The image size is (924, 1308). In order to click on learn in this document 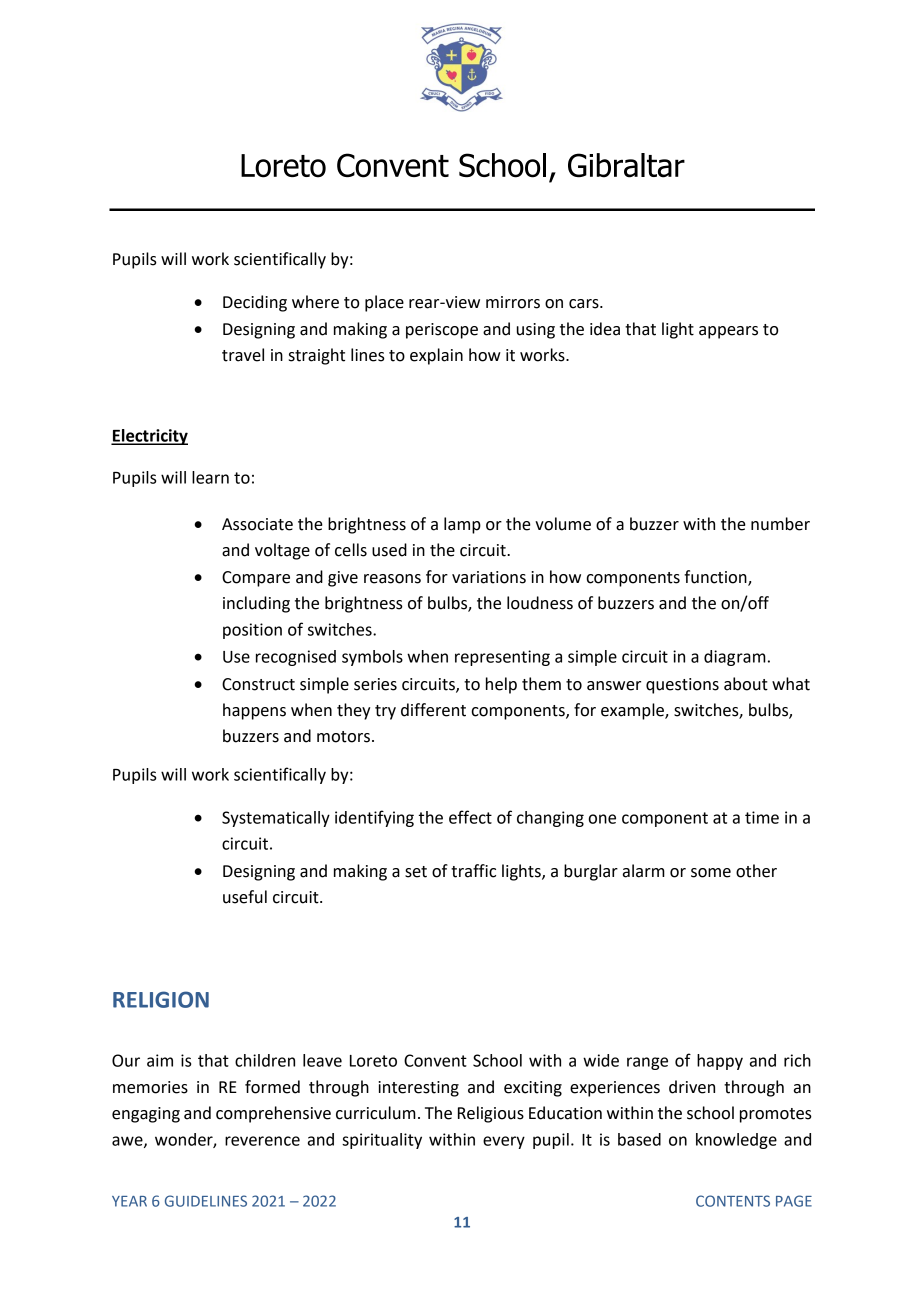, I will do `click(210, 477)`.
